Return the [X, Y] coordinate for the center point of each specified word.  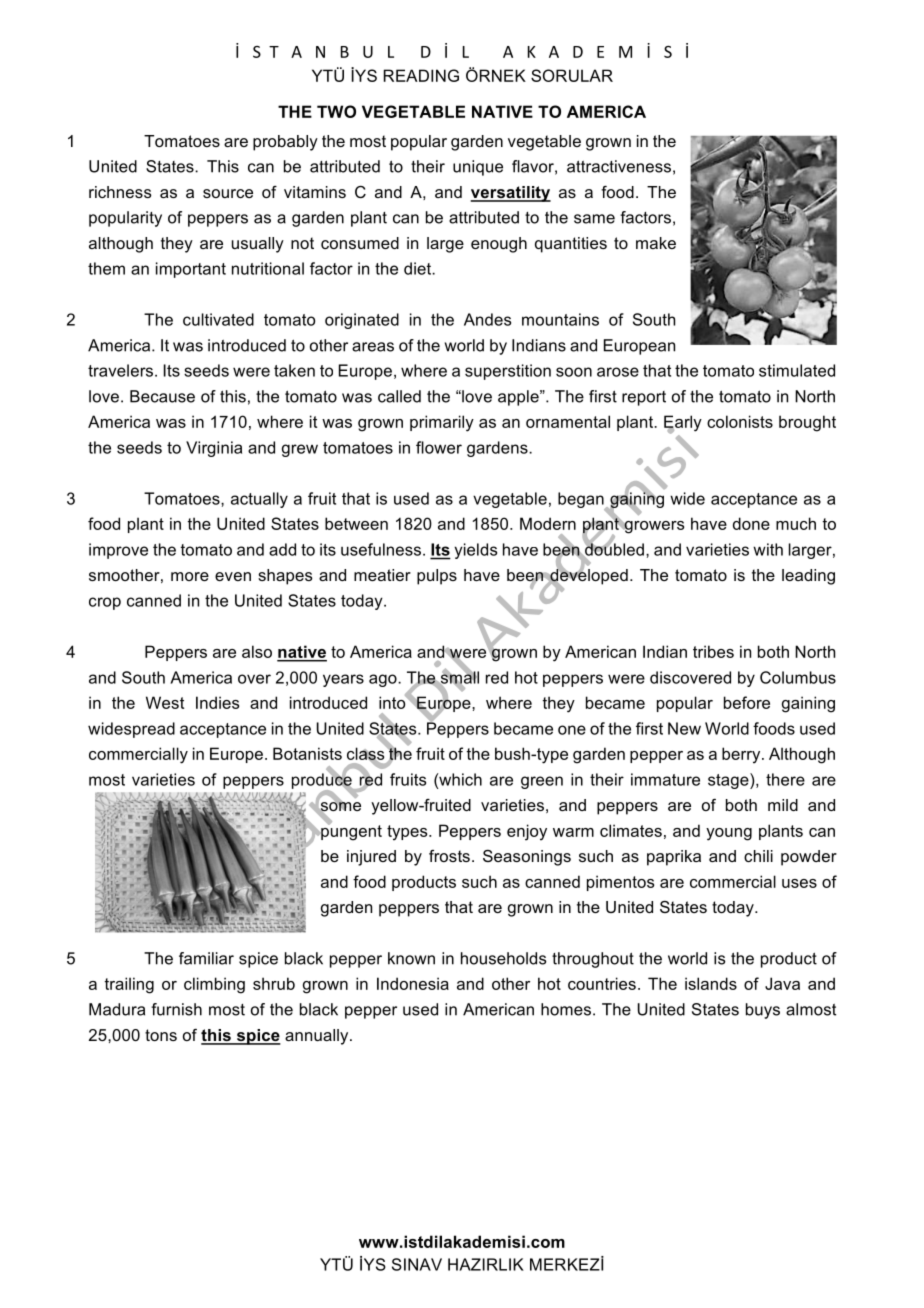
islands [711, 983]
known [411, 958]
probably [285, 143]
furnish [176, 1009]
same [594, 219]
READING [421, 75]
